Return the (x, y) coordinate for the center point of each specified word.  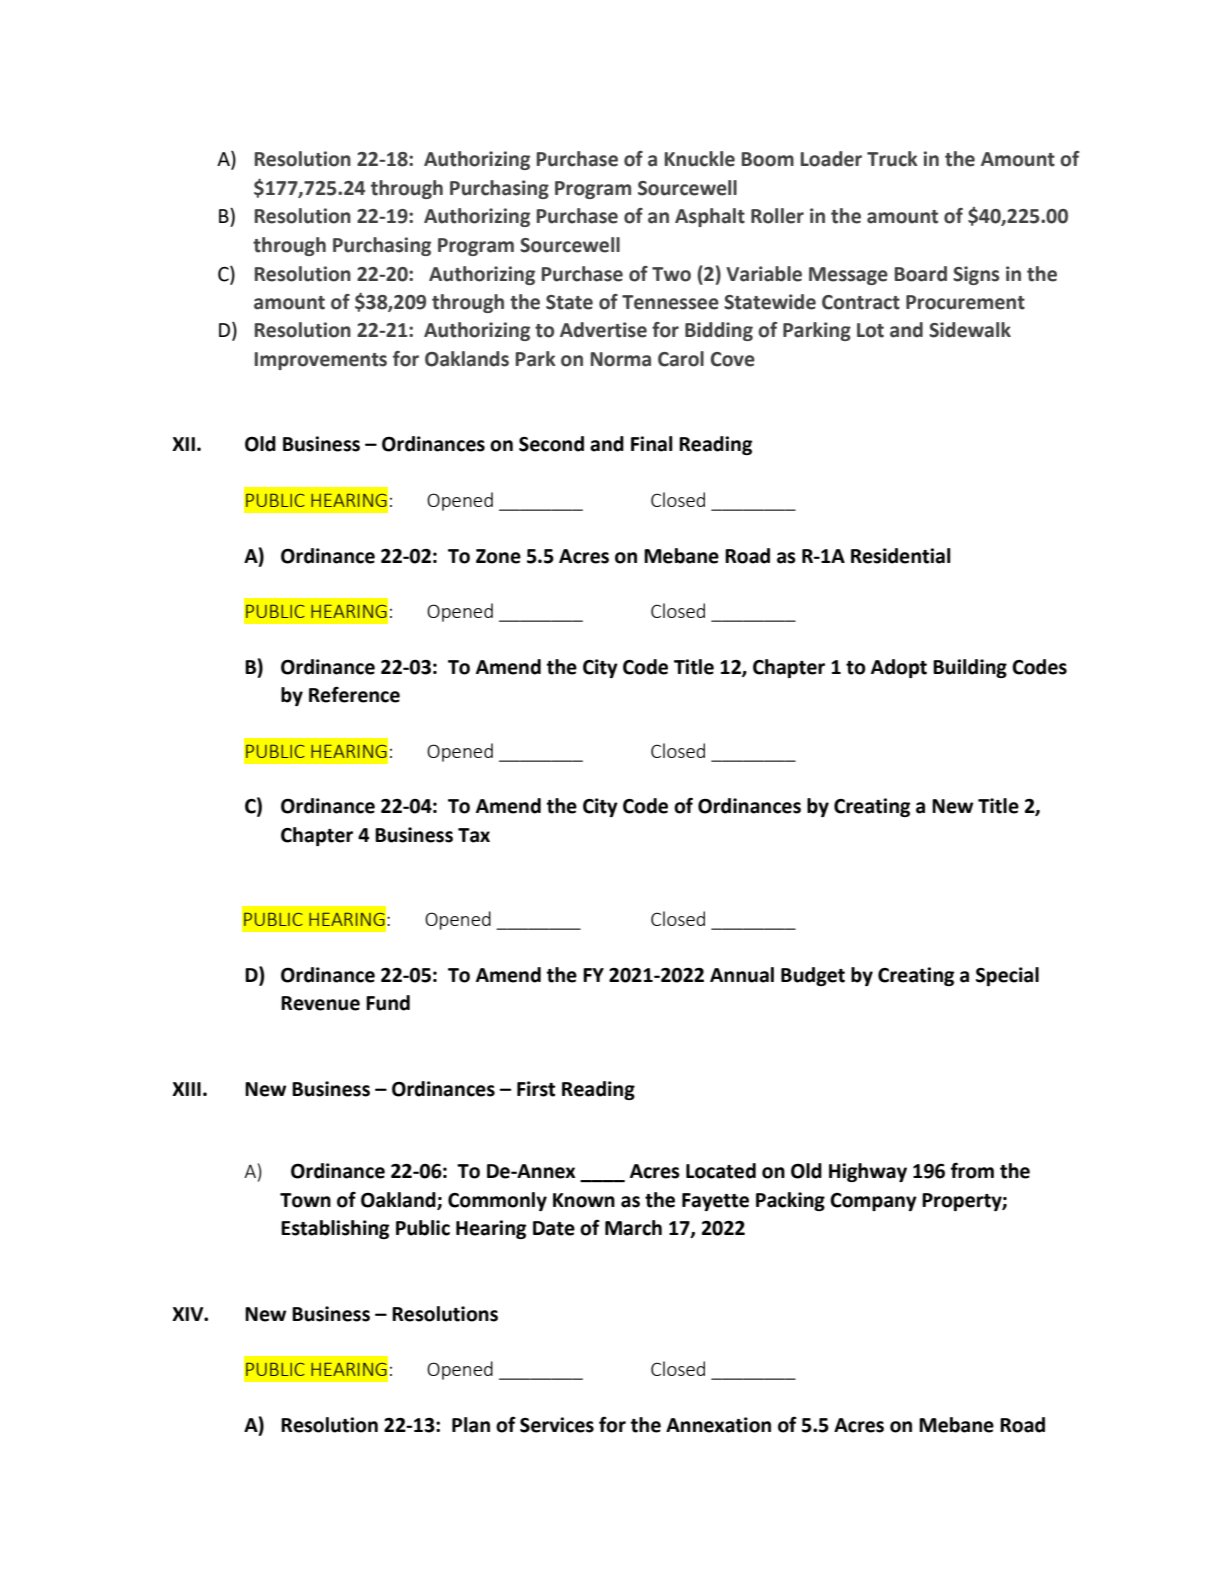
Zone (498, 556)
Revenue (320, 1003)
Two (671, 274)
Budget (813, 976)
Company (873, 1202)
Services (557, 1425)
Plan (471, 1425)
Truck (892, 159)
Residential (901, 556)
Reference (354, 694)
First (536, 1089)
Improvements (321, 361)
